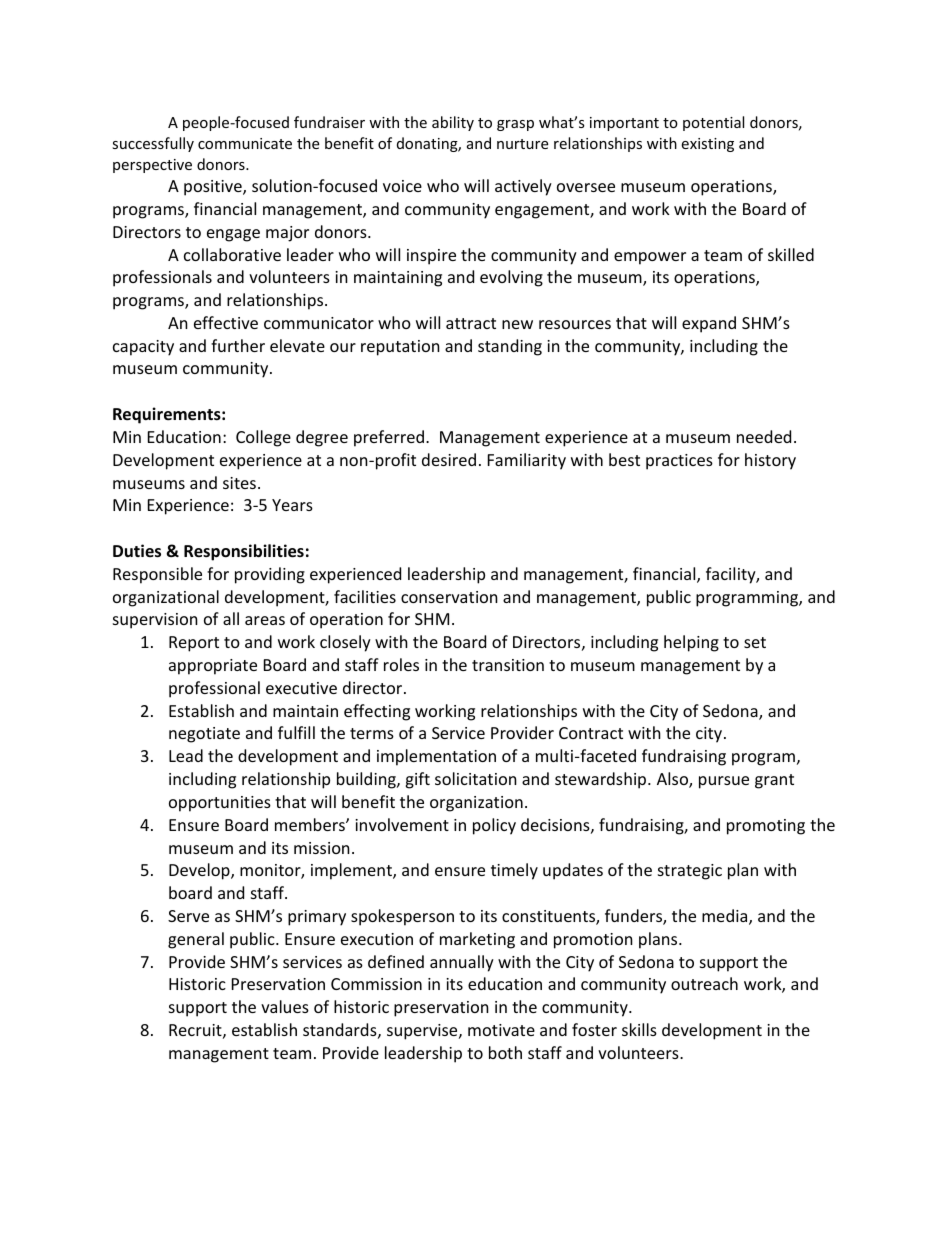 The height and width of the image is (1233, 952). Describe the element at coordinates (245, 143) in the image. I see `communicate` at that location.
